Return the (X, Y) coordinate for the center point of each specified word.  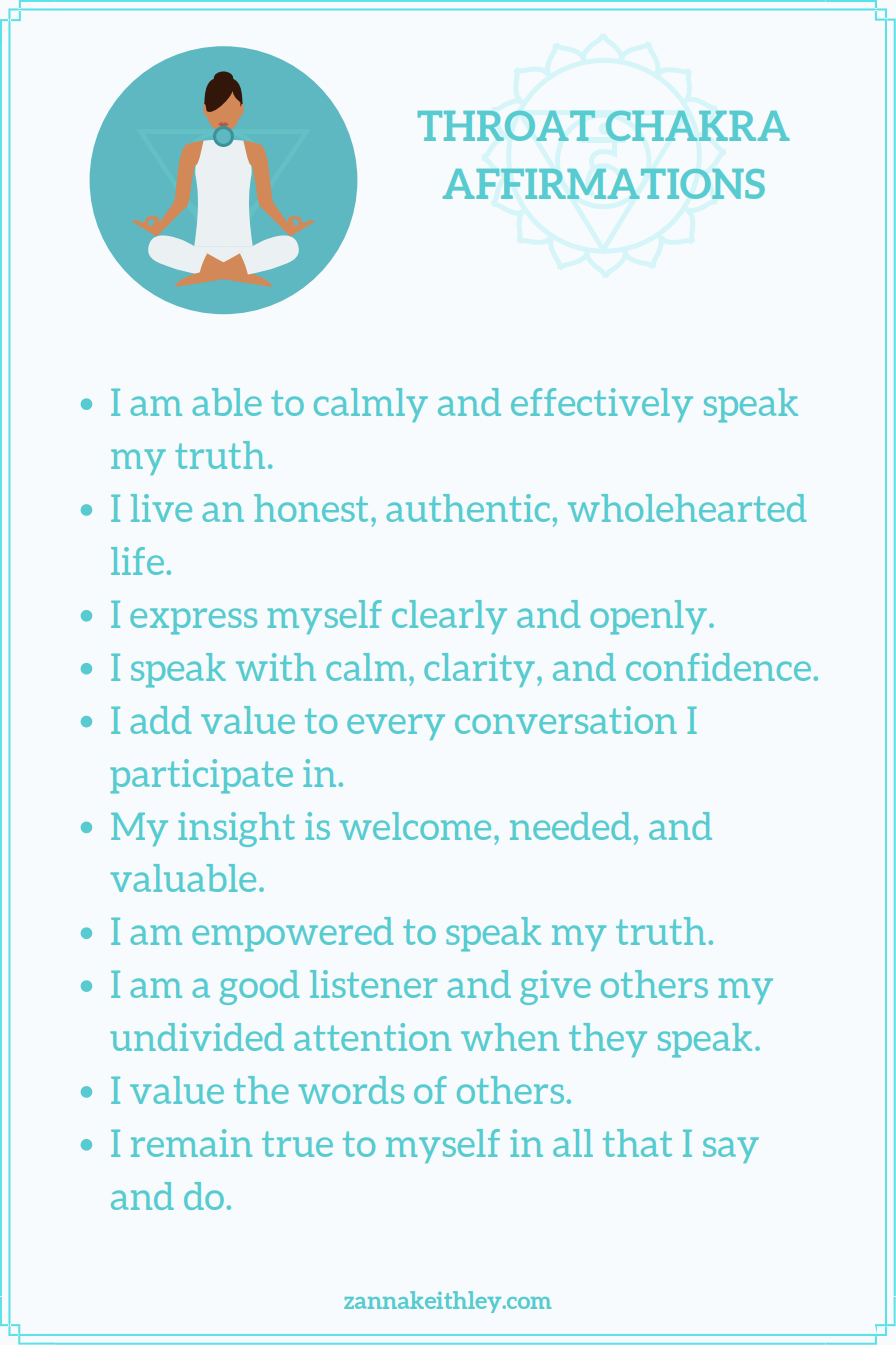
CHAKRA (698, 126)
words (351, 1090)
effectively (602, 405)
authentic (468, 508)
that (637, 1143)
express (193, 621)
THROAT (506, 126)
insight (236, 829)
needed (570, 826)
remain (191, 1143)
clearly (449, 617)
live (161, 508)
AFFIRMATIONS (604, 184)
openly (648, 617)
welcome (415, 826)
